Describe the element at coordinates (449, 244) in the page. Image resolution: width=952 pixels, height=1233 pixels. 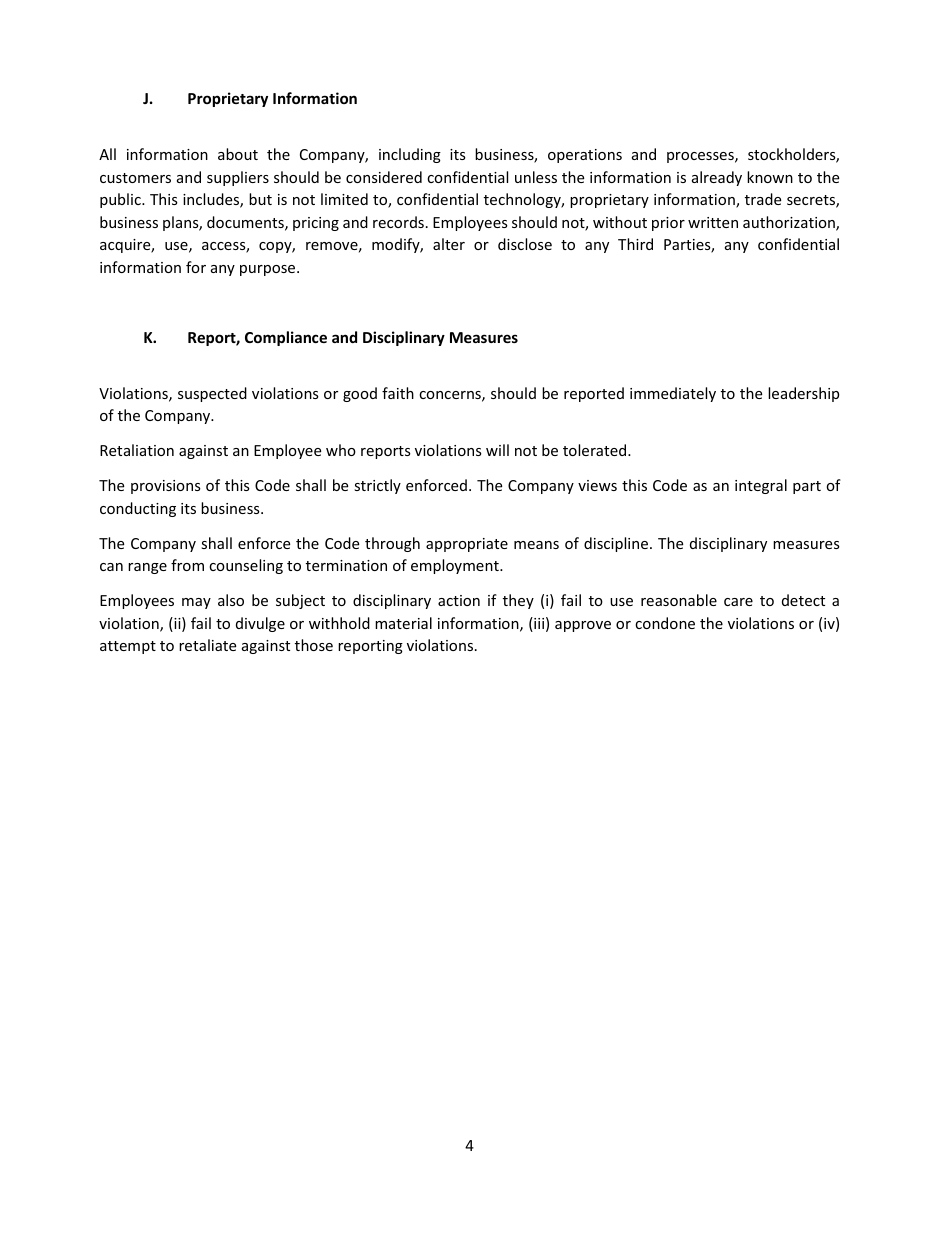
I see `alter` at that location.
